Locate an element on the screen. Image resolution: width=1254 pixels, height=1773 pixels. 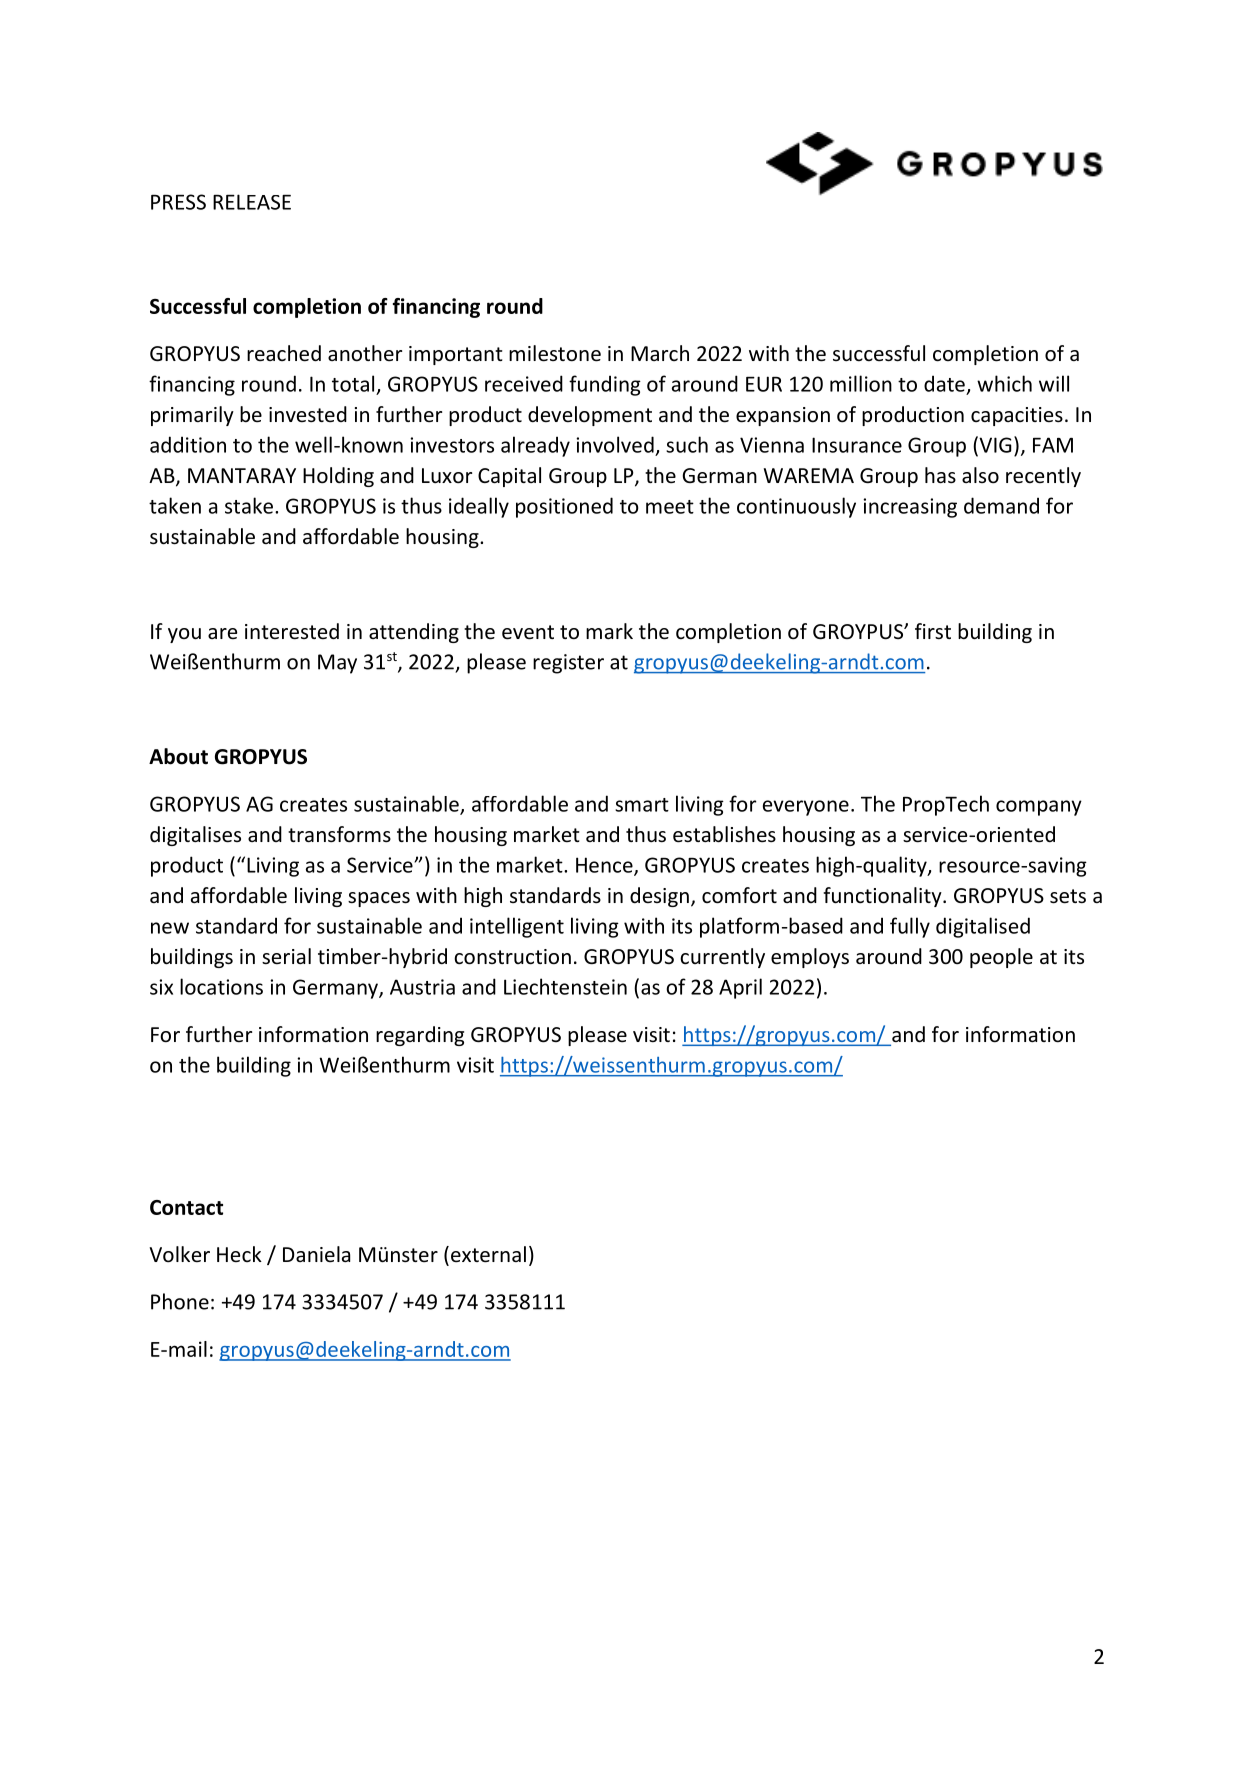
March is located at coordinates (660, 353).
